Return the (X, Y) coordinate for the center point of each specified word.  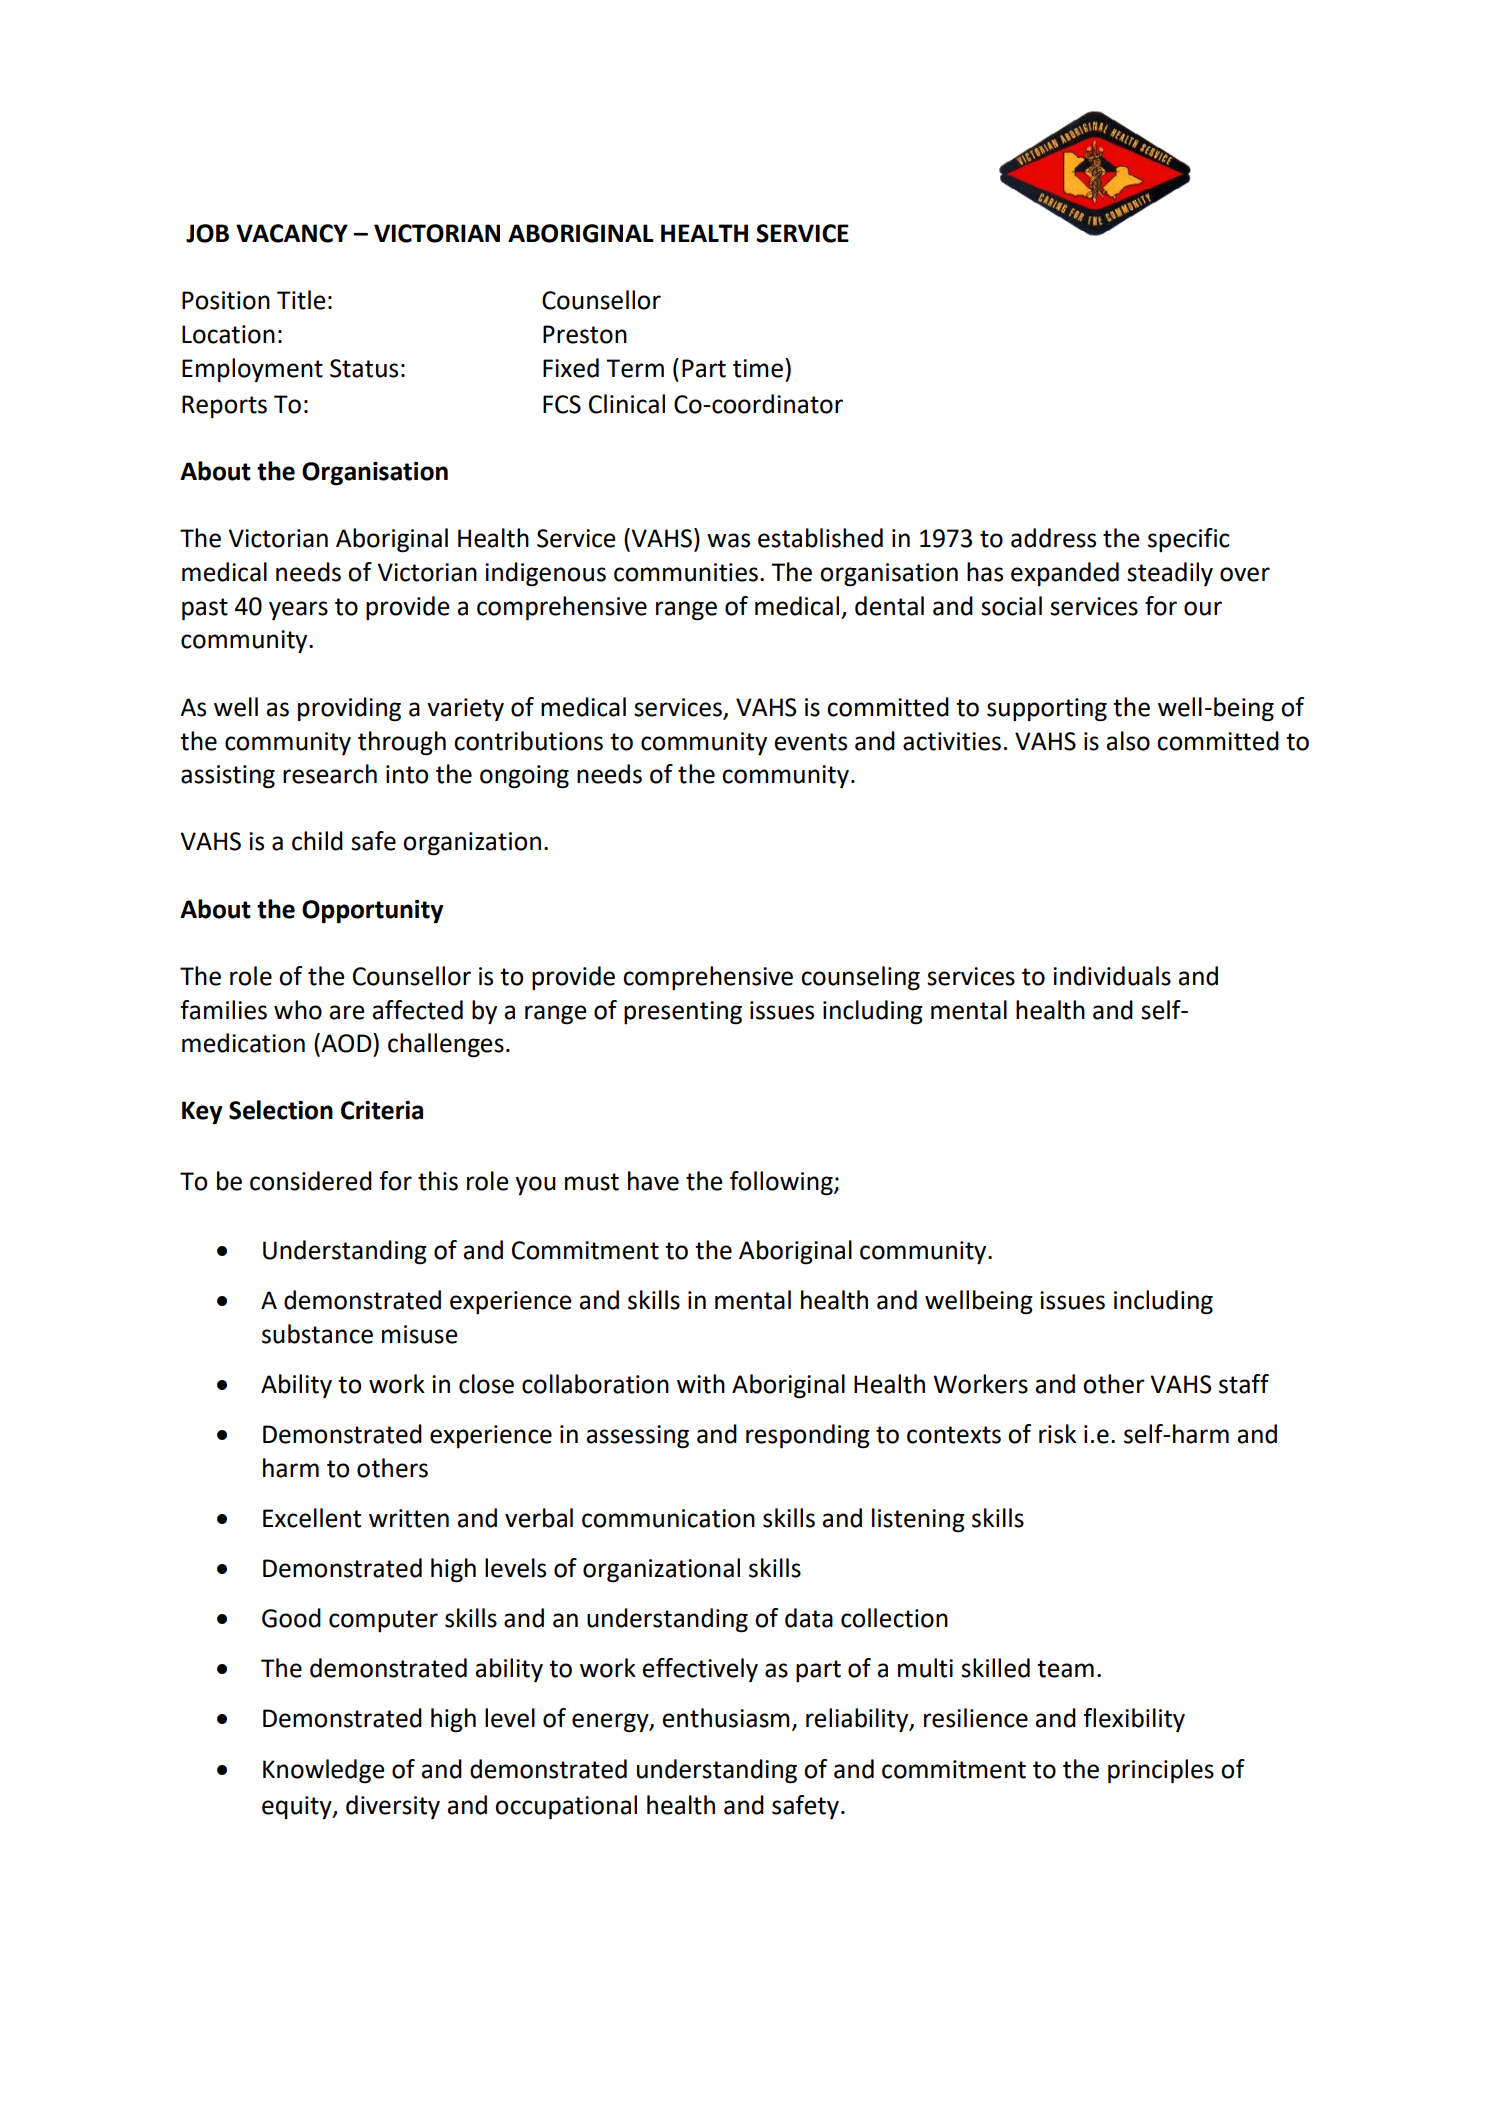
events (810, 742)
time (758, 368)
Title (301, 300)
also (1128, 741)
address (1053, 538)
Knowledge (324, 1771)
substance (317, 1334)
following (782, 1183)
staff (1244, 1384)
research (330, 774)
